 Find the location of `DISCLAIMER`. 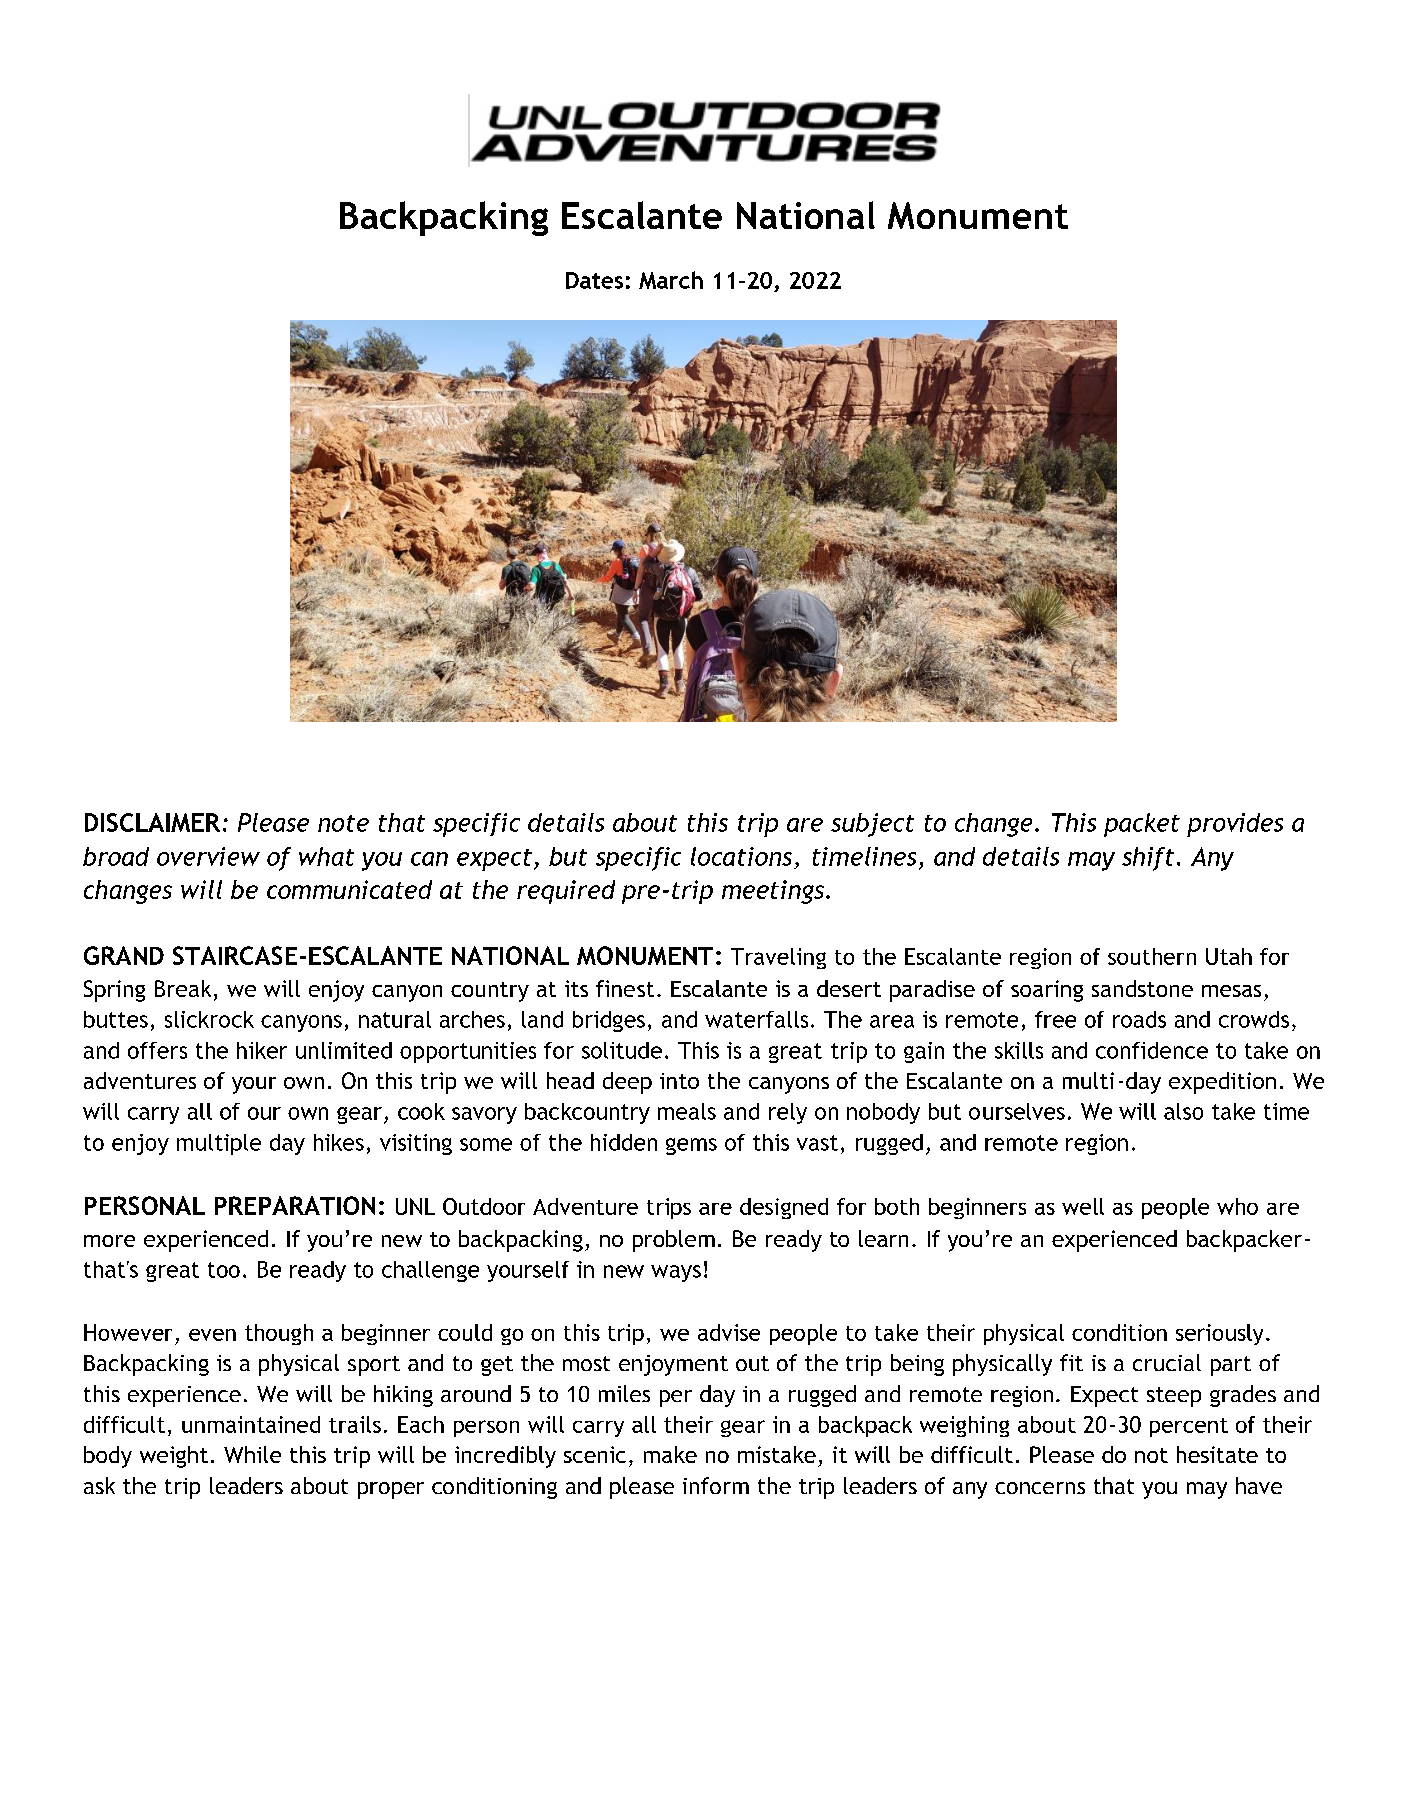

DISCLAIMER is located at coordinates (152, 822).
